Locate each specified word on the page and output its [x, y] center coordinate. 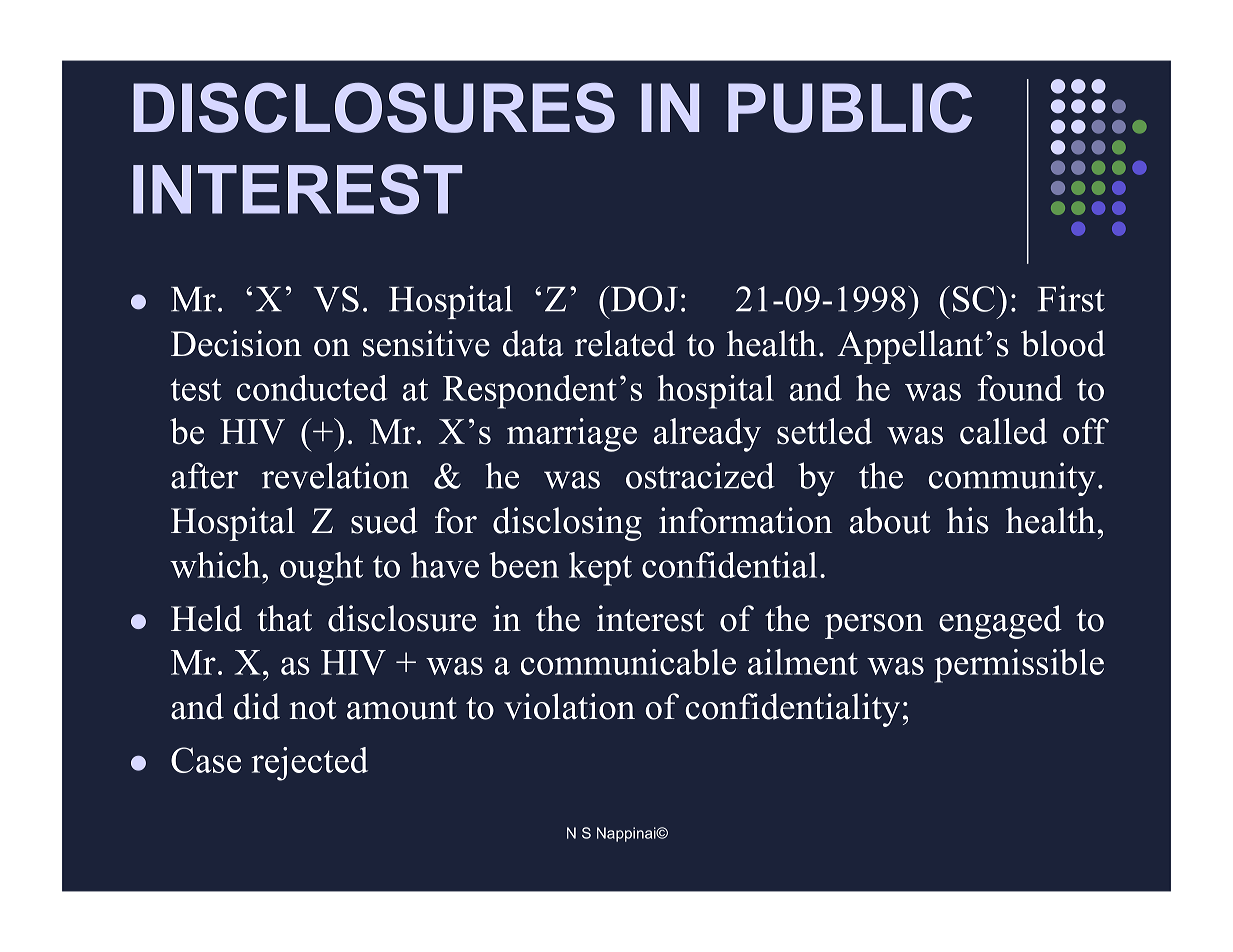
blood [1063, 343]
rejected [309, 764]
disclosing [567, 524]
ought [321, 569]
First [1071, 298]
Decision [236, 343]
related [625, 343]
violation [569, 706]
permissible [1019, 666]
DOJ [643, 299]
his [968, 520]
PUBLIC [850, 107]
